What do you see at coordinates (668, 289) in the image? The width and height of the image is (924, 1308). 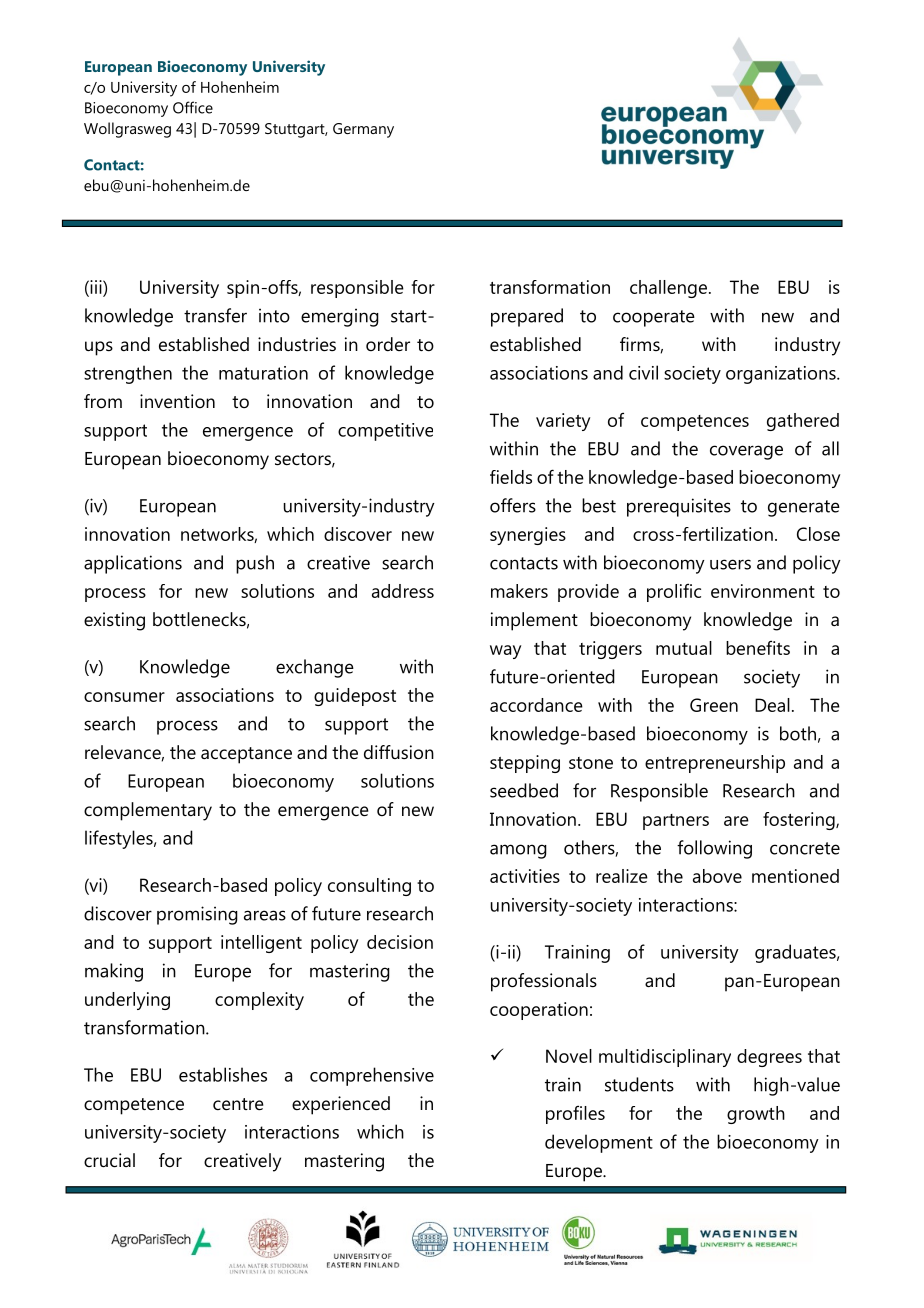 I see `challenge` at bounding box center [668, 289].
